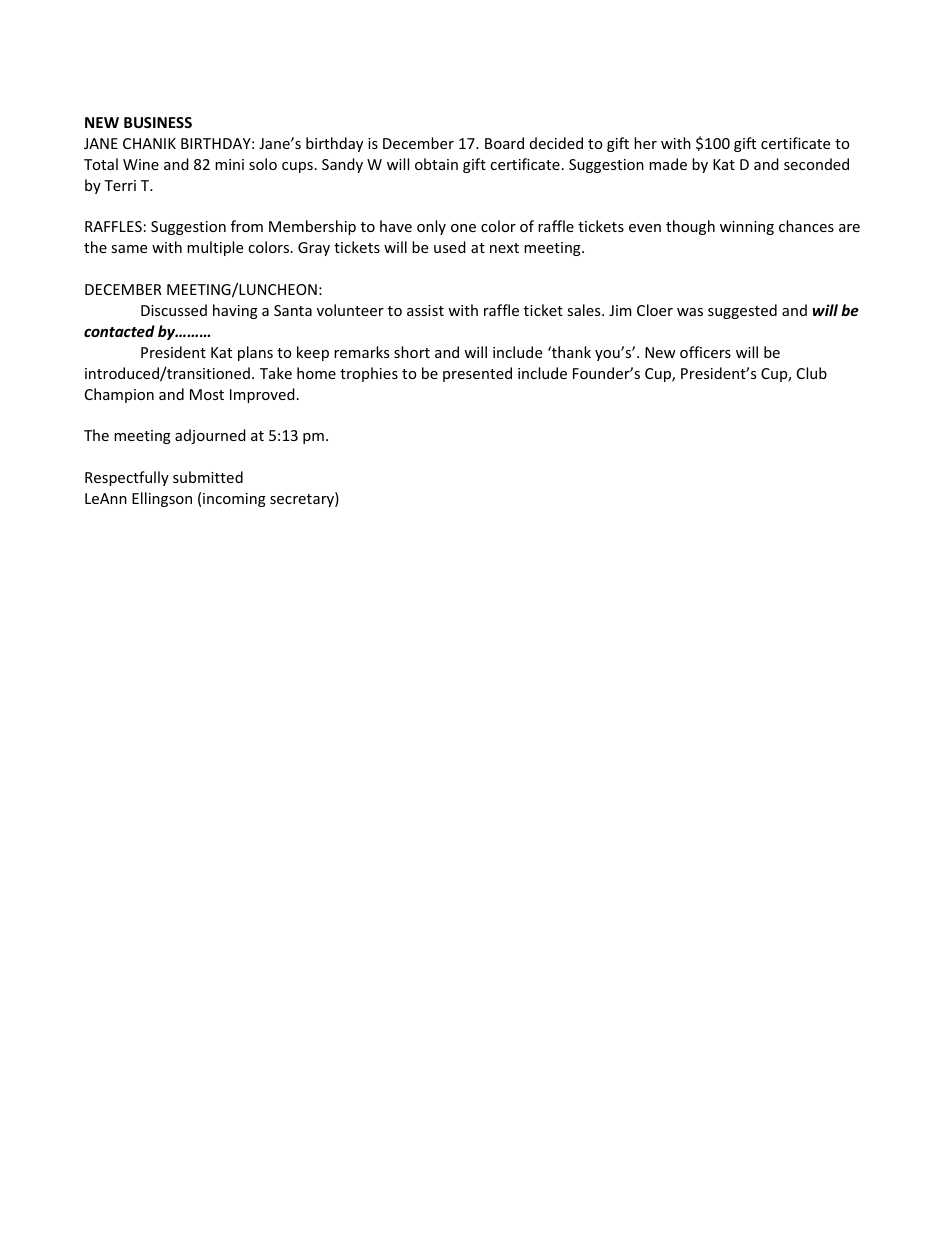 The image size is (952, 1233). Describe the element at coordinates (208, 477) in the document. I see `submitted` at that location.
